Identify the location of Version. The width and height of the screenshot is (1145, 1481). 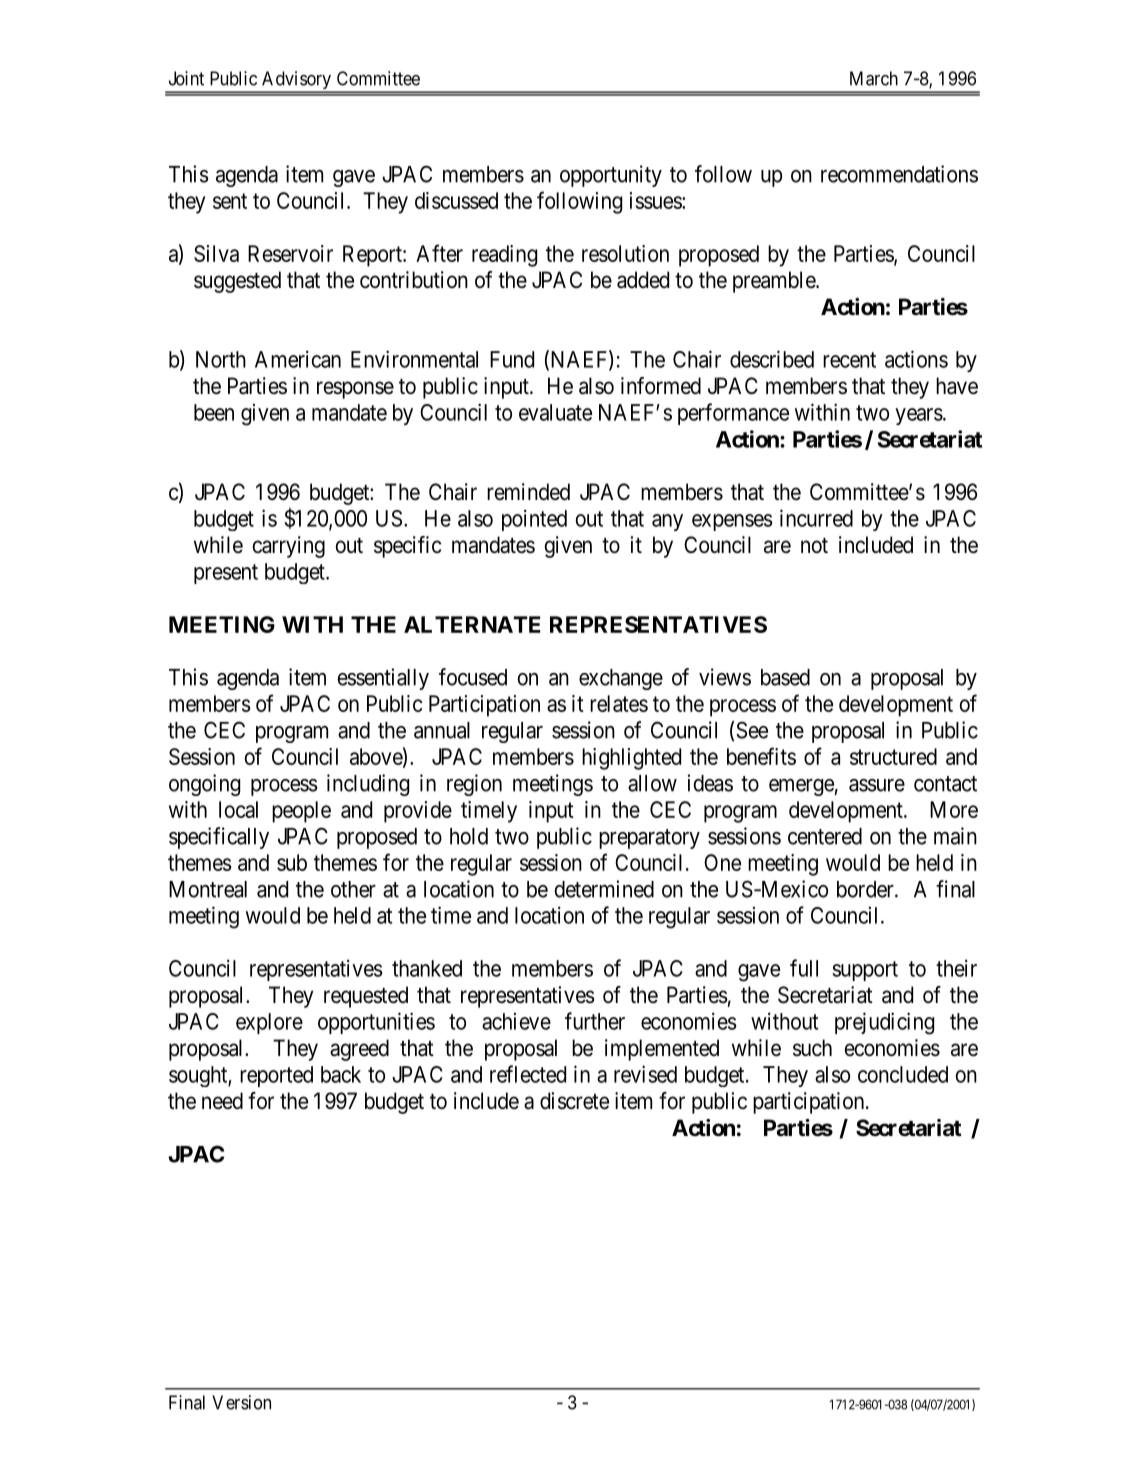
(241, 1402).
